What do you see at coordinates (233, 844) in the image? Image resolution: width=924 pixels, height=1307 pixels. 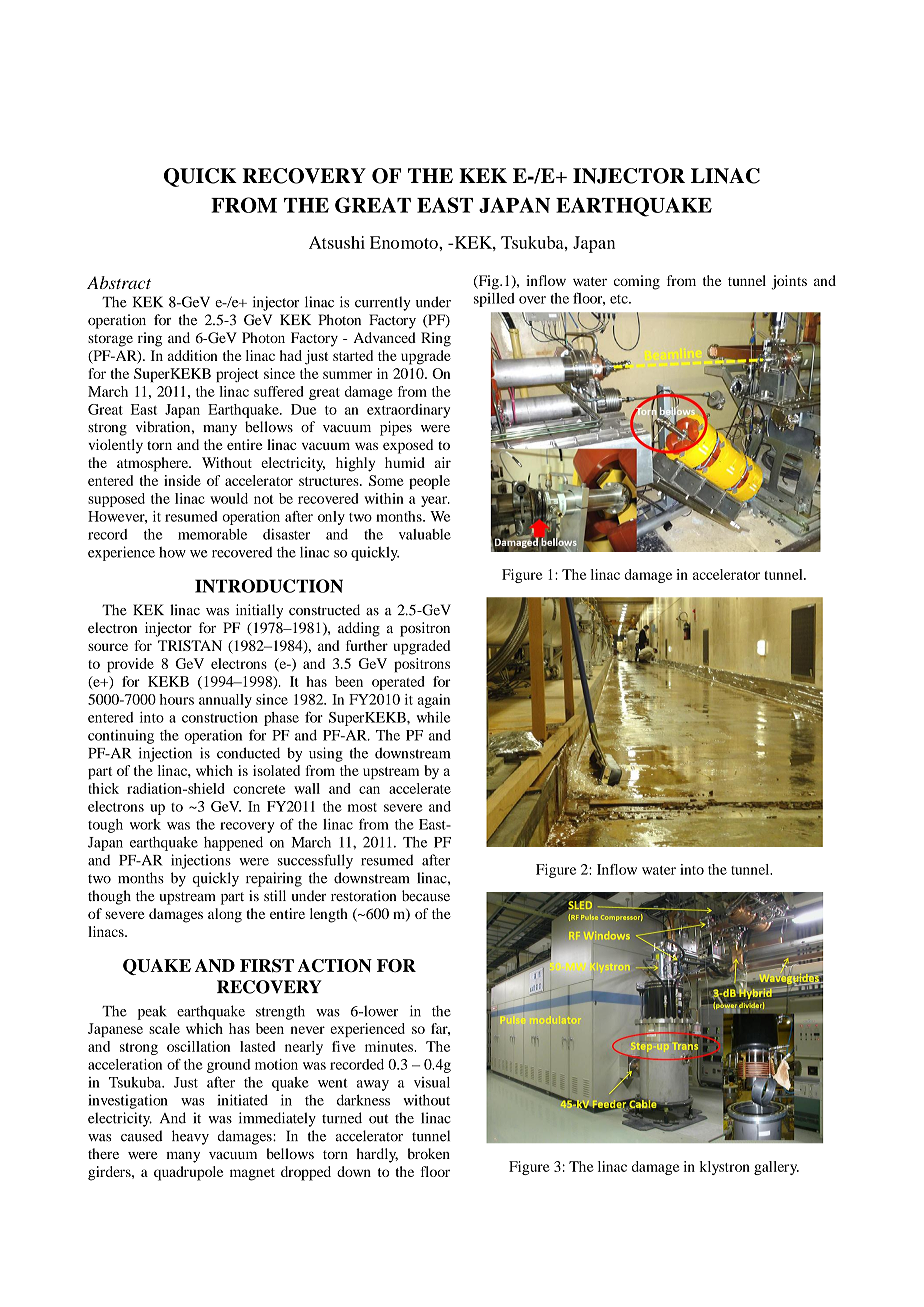 I see `happened` at bounding box center [233, 844].
